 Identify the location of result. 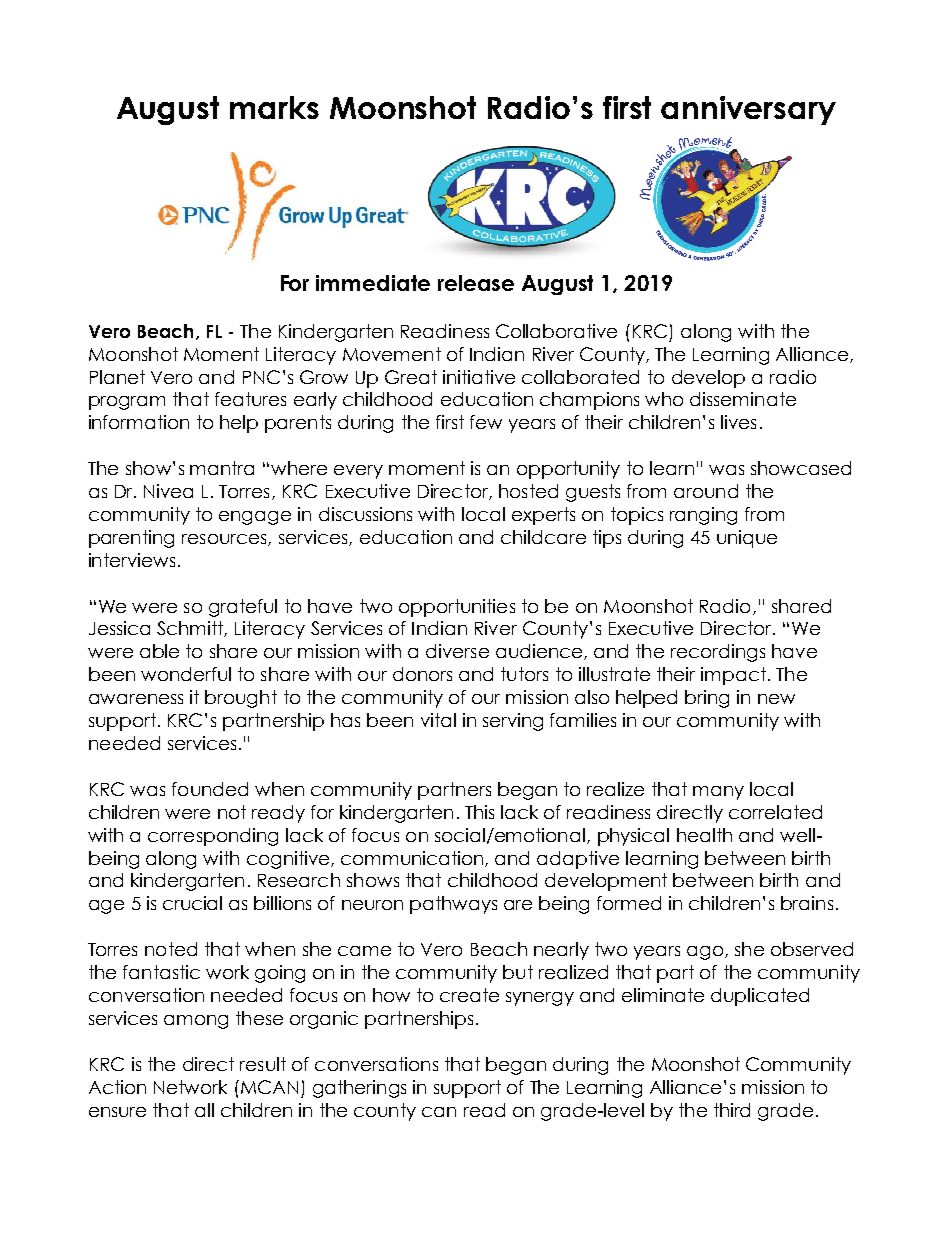
(263, 1064).
